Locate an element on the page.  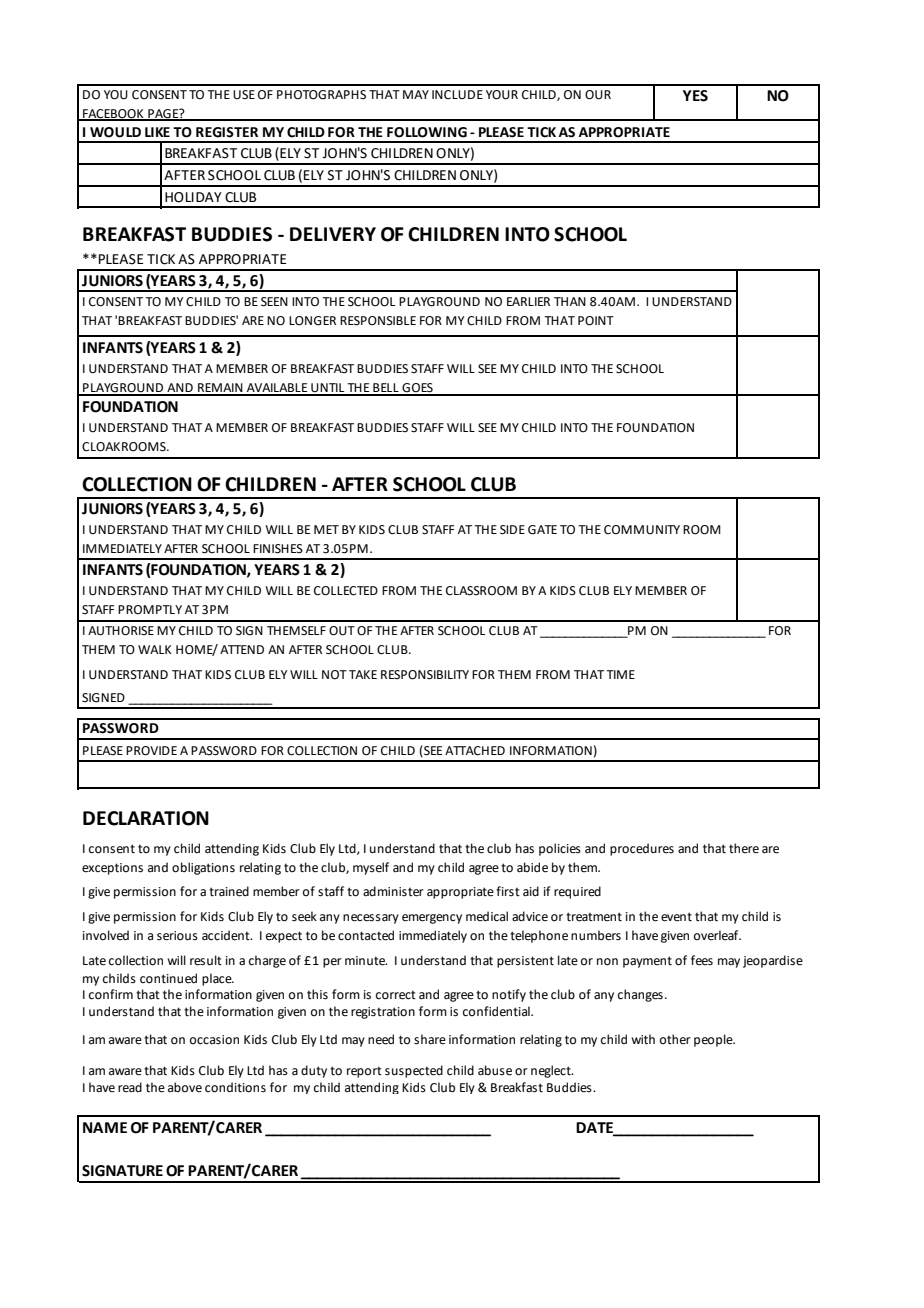
suspected is located at coordinates (414, 1071).
